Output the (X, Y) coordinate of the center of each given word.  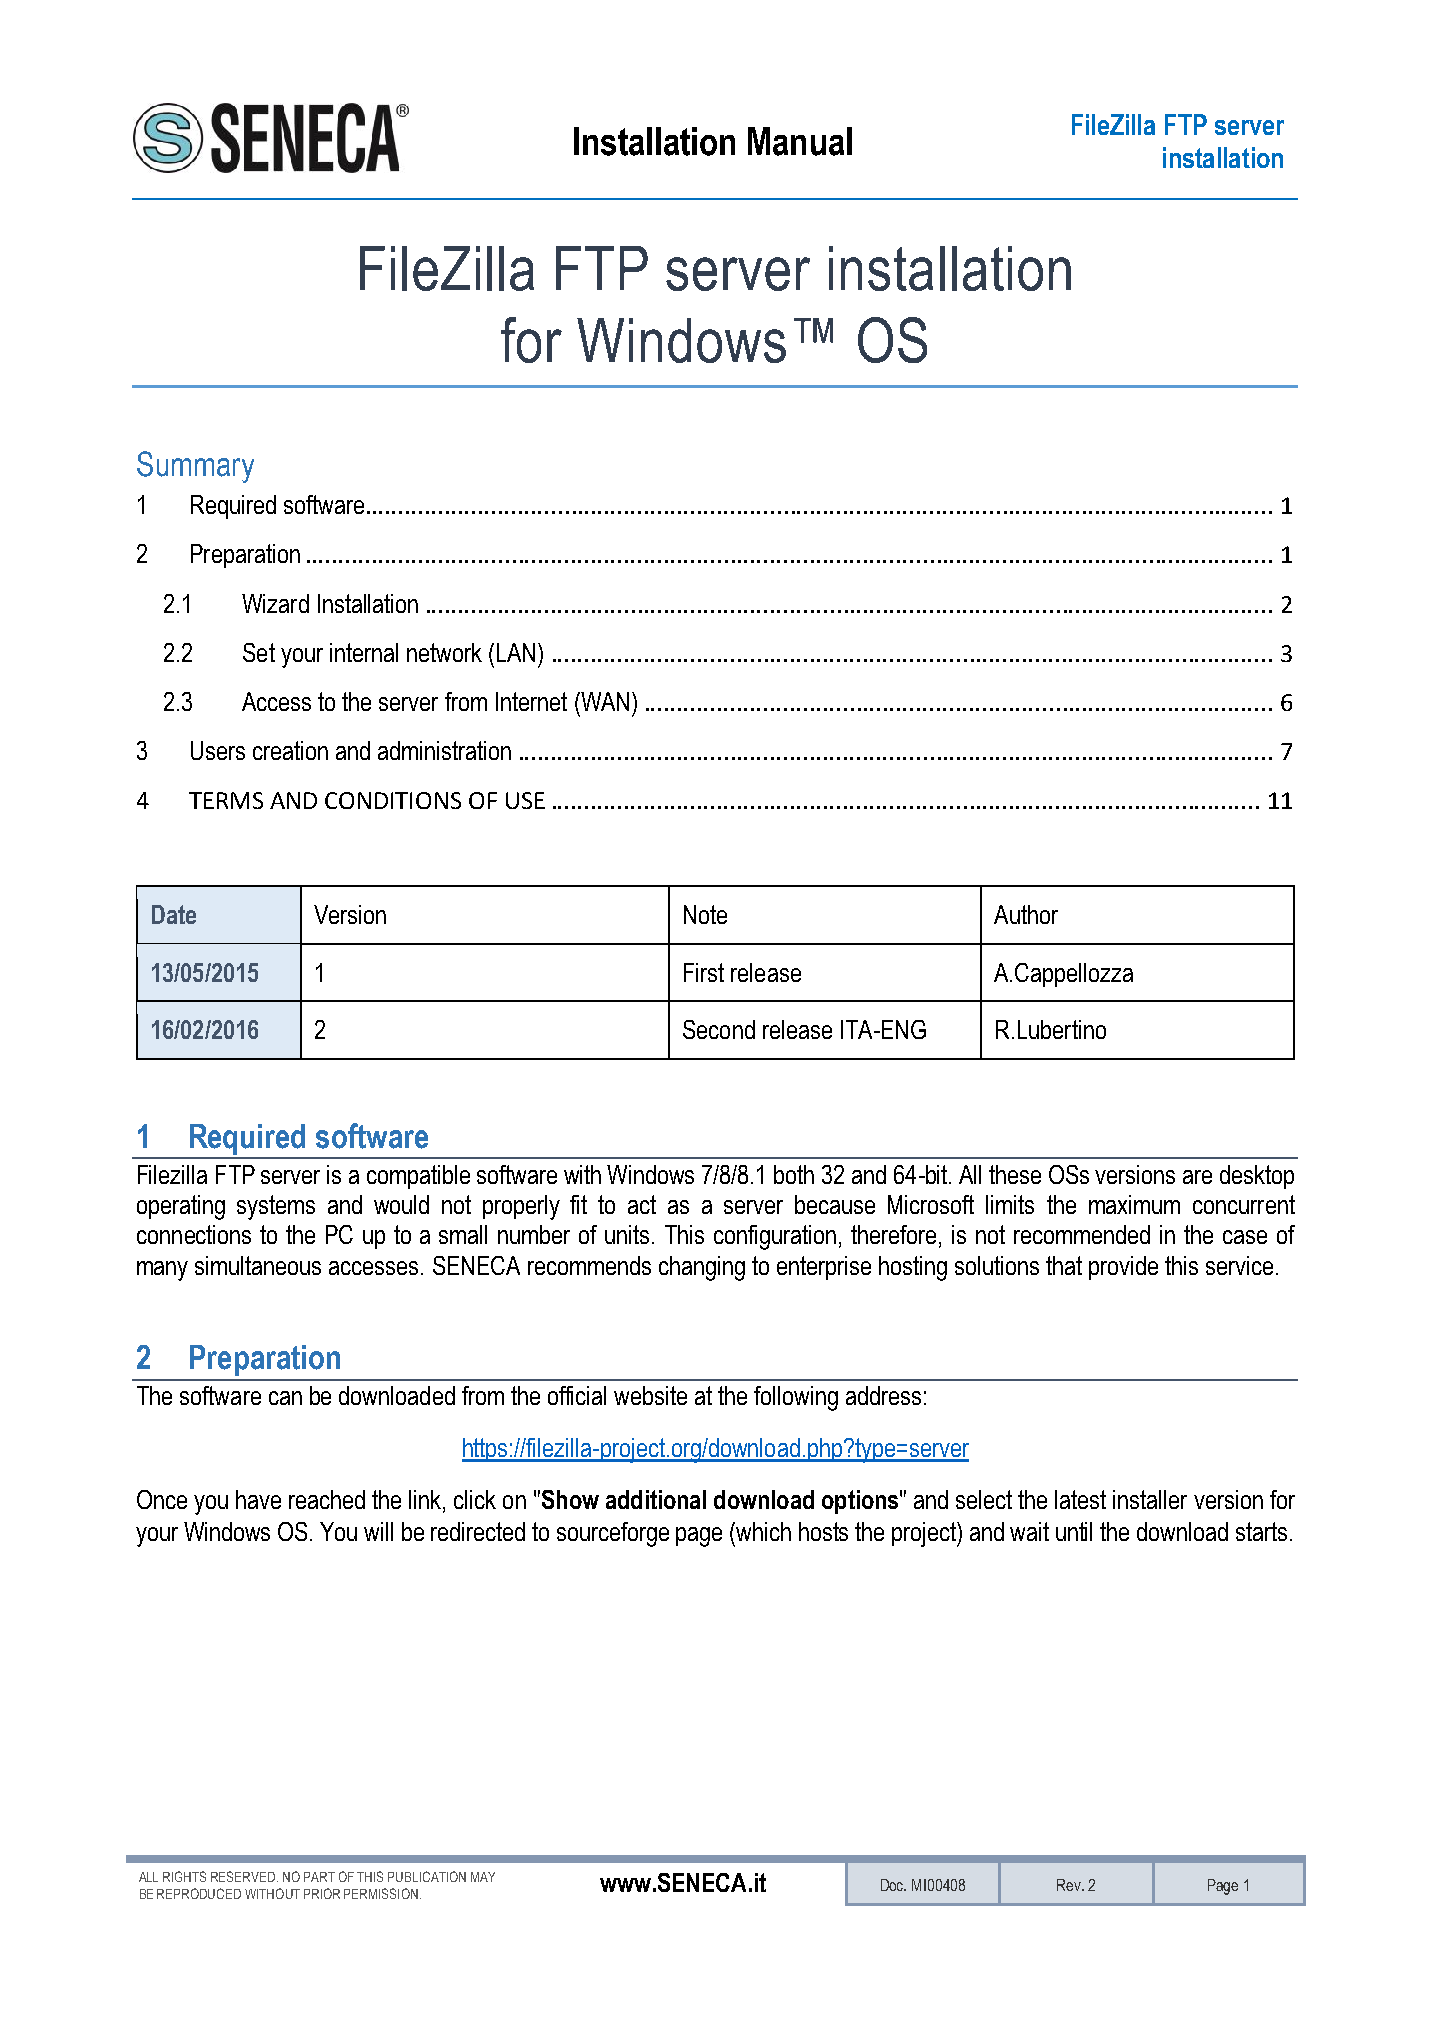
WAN (604, 701)
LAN (516, 652)
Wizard (275, 603)
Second (719, 1029)
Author (1026, 914)
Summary (195, 467)
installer (1150, 1499)
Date (174, 914)
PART (319, 1877)
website (650, 1395)
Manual (800, 141)
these (1015, 1174)
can (285, 1398)
